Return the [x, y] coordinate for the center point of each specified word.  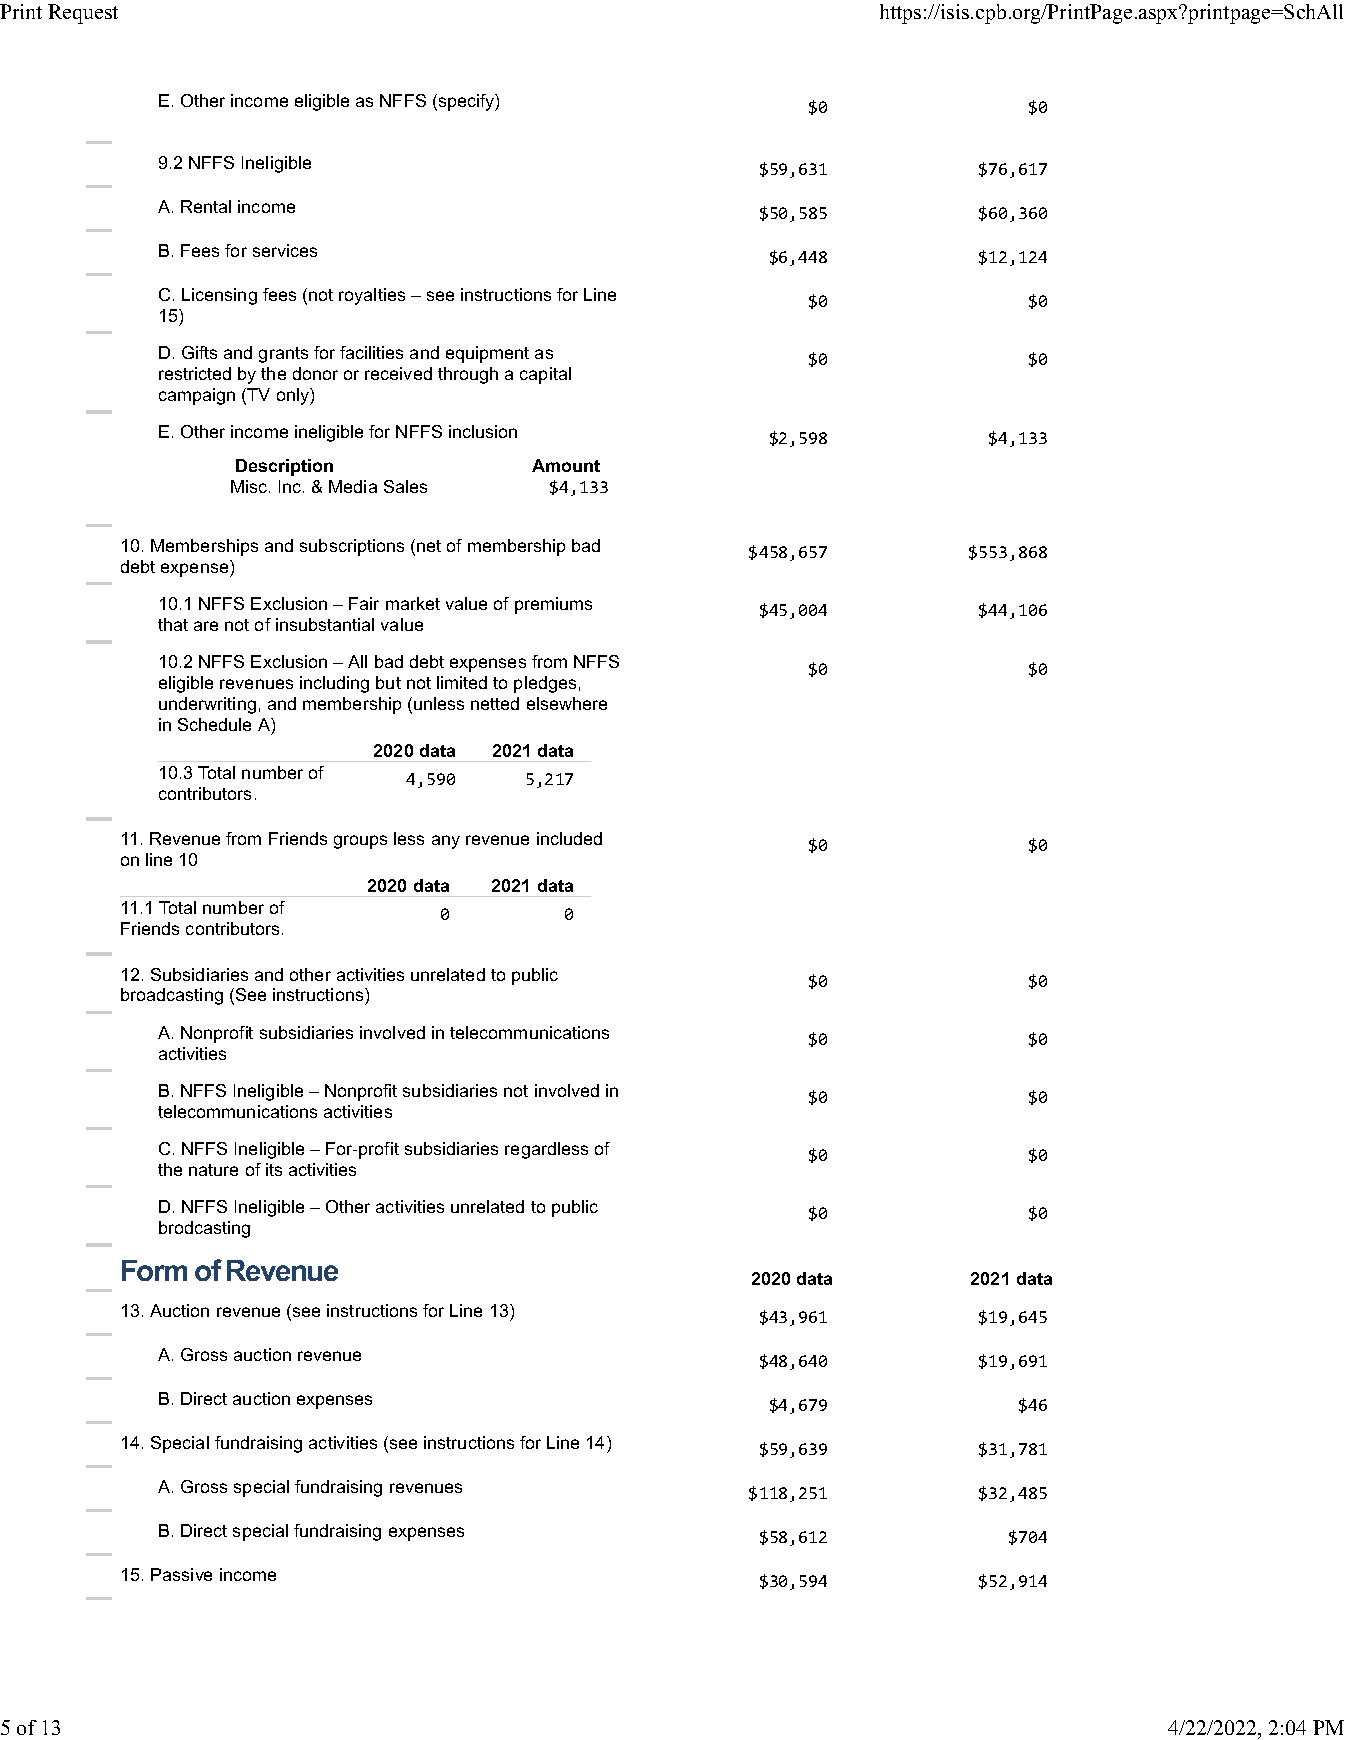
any [446, 842]
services [285, 250]
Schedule [214, 724]
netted [495, 703]
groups [360, 842]
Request [83, 14]
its [274, 1169]
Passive [181, 1574]
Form [154, 1270]
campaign [197, 396]
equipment [487, 354]
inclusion [483, 431]
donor [315, 373]
